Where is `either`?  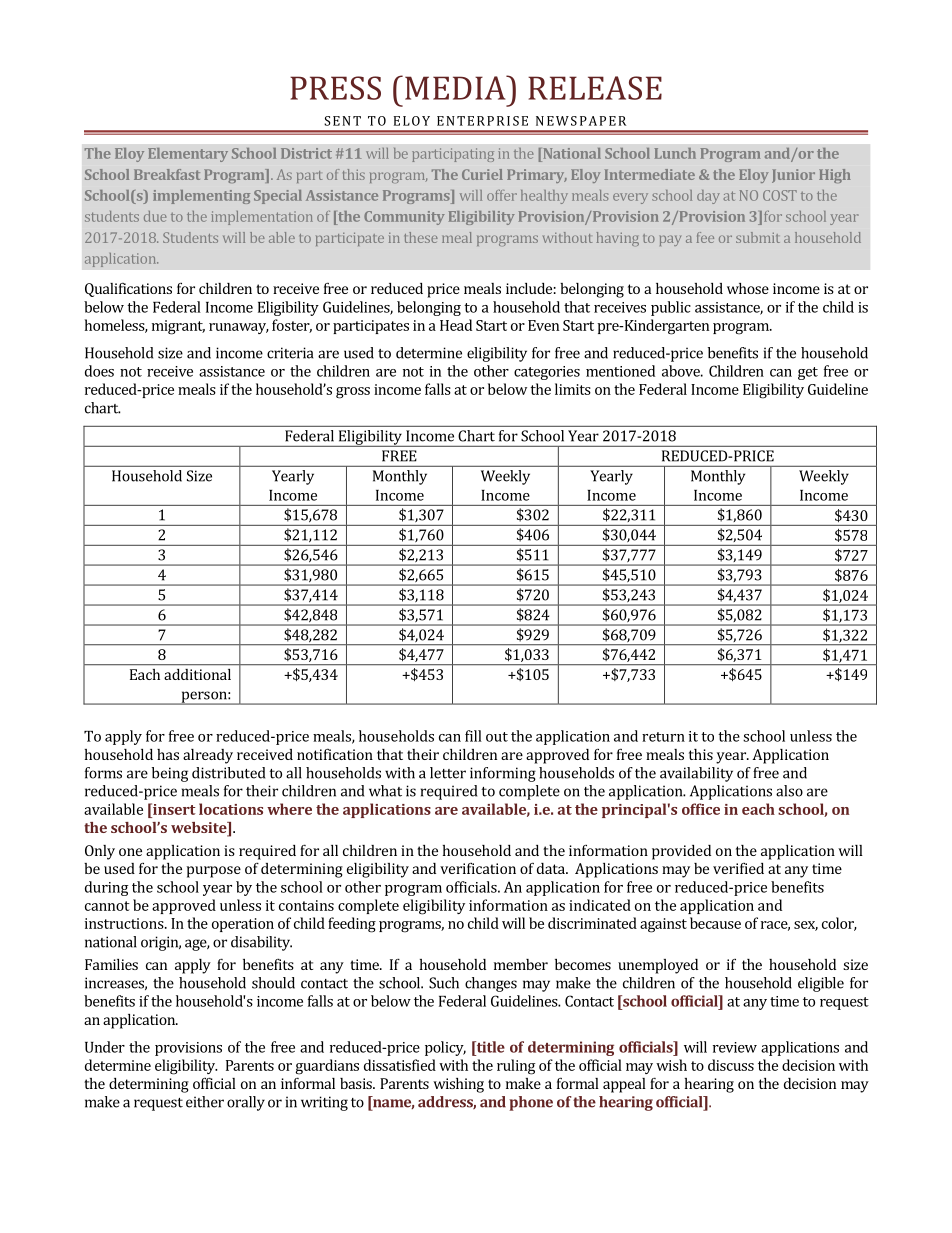 either is located at coordinates (205, 1102).
